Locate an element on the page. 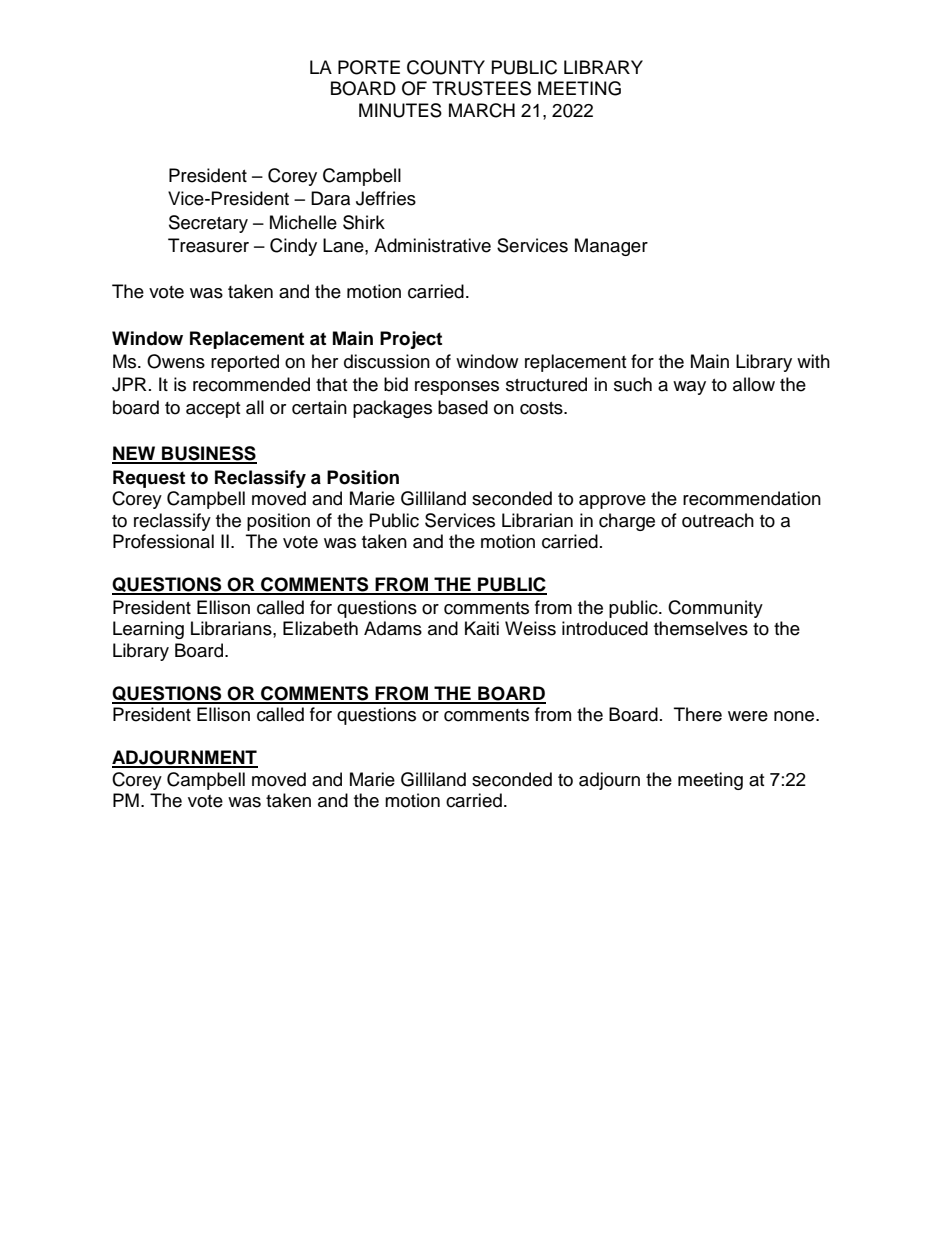  MARCH is located at coordinates (482, 110).
